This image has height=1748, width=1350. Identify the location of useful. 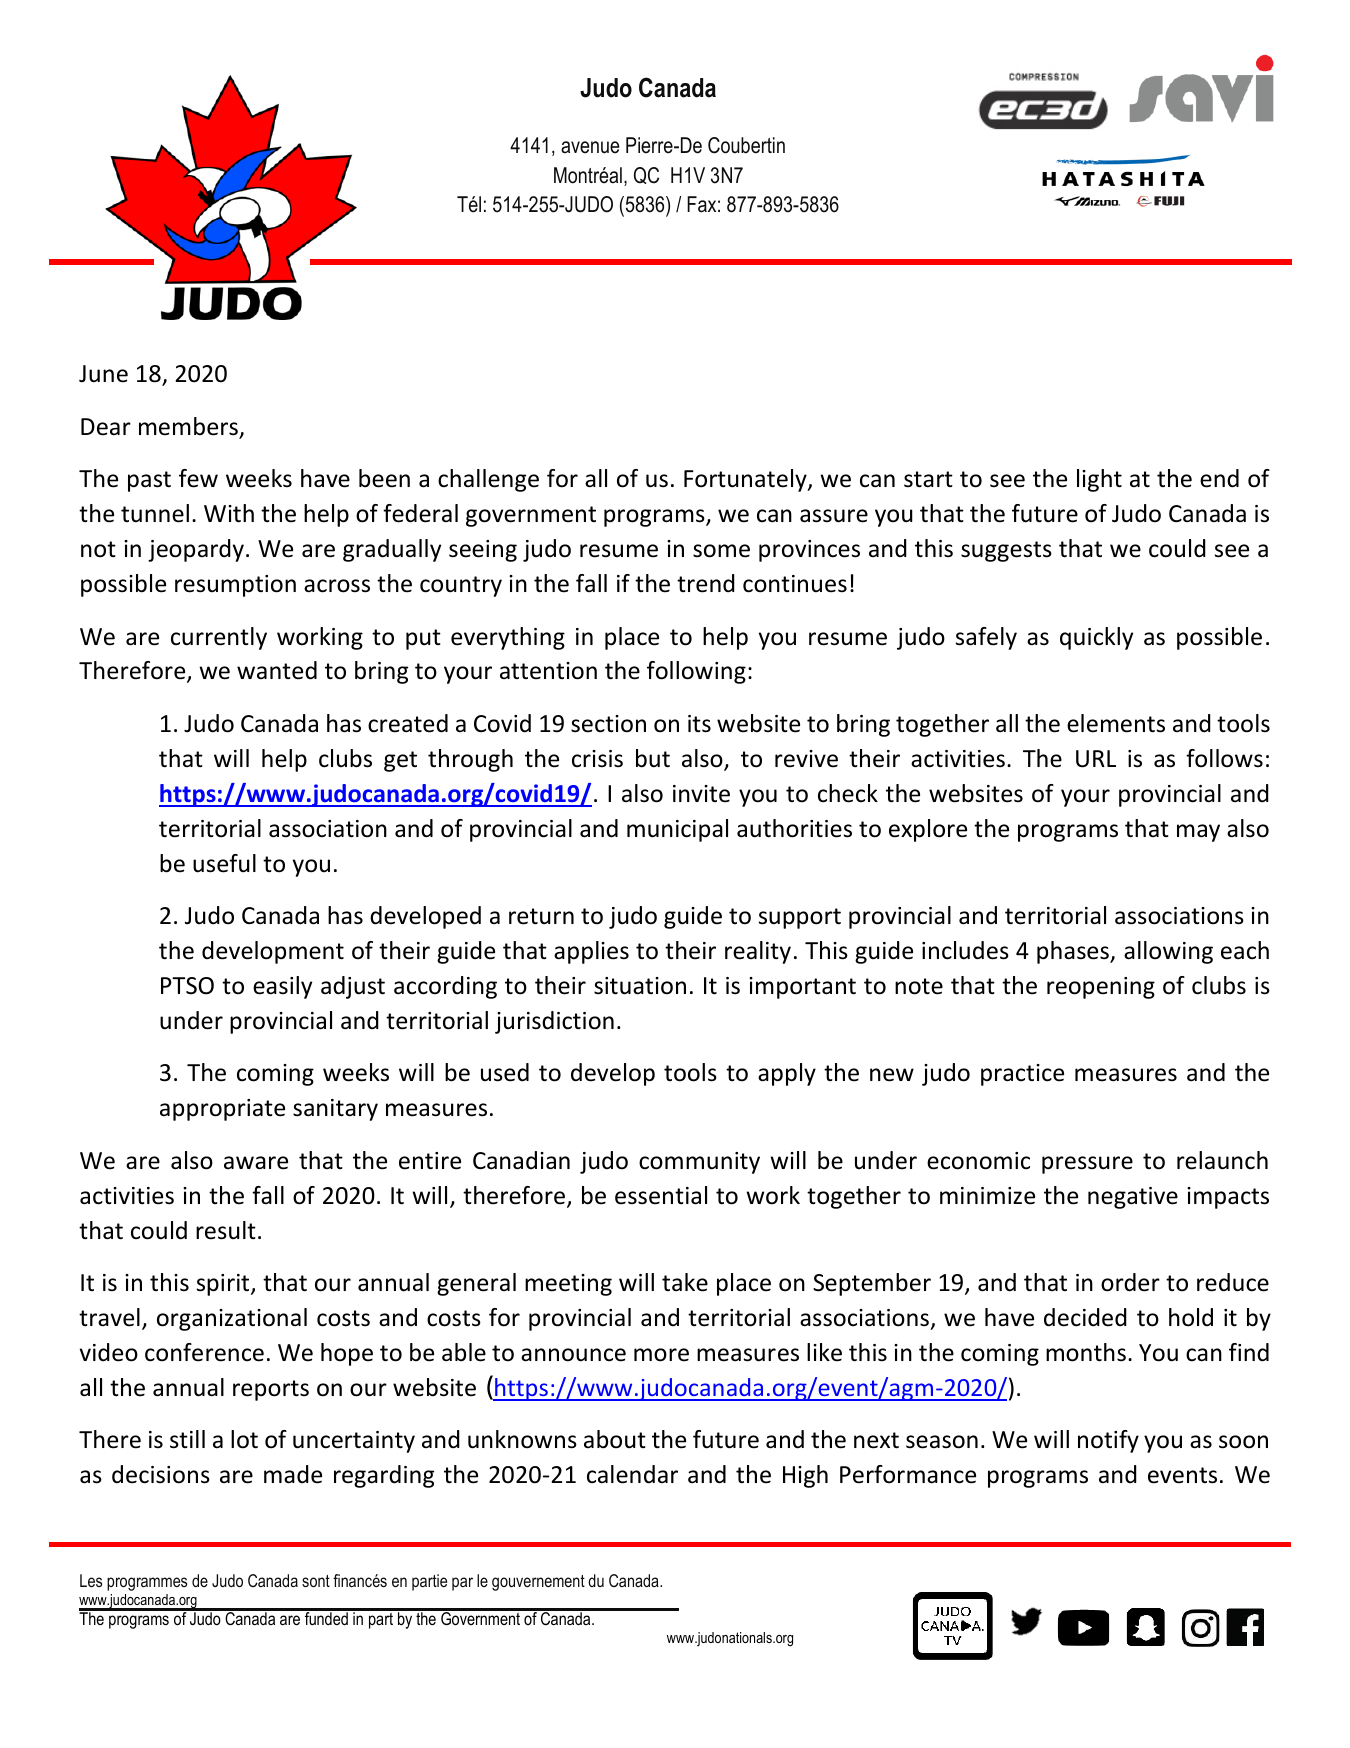
(224, 863).
